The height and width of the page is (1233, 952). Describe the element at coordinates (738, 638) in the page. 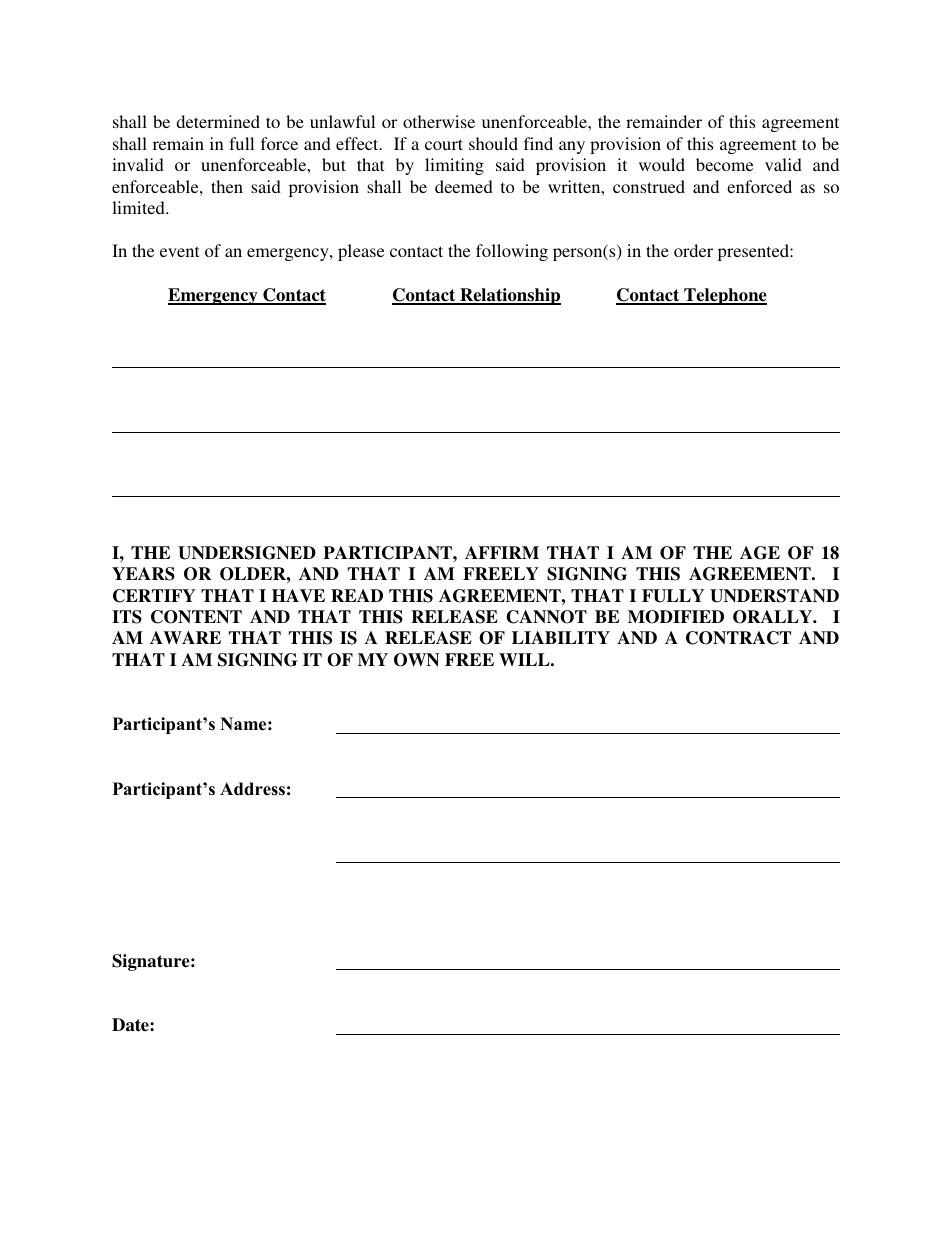

I see `CONTRACT` at that location.
